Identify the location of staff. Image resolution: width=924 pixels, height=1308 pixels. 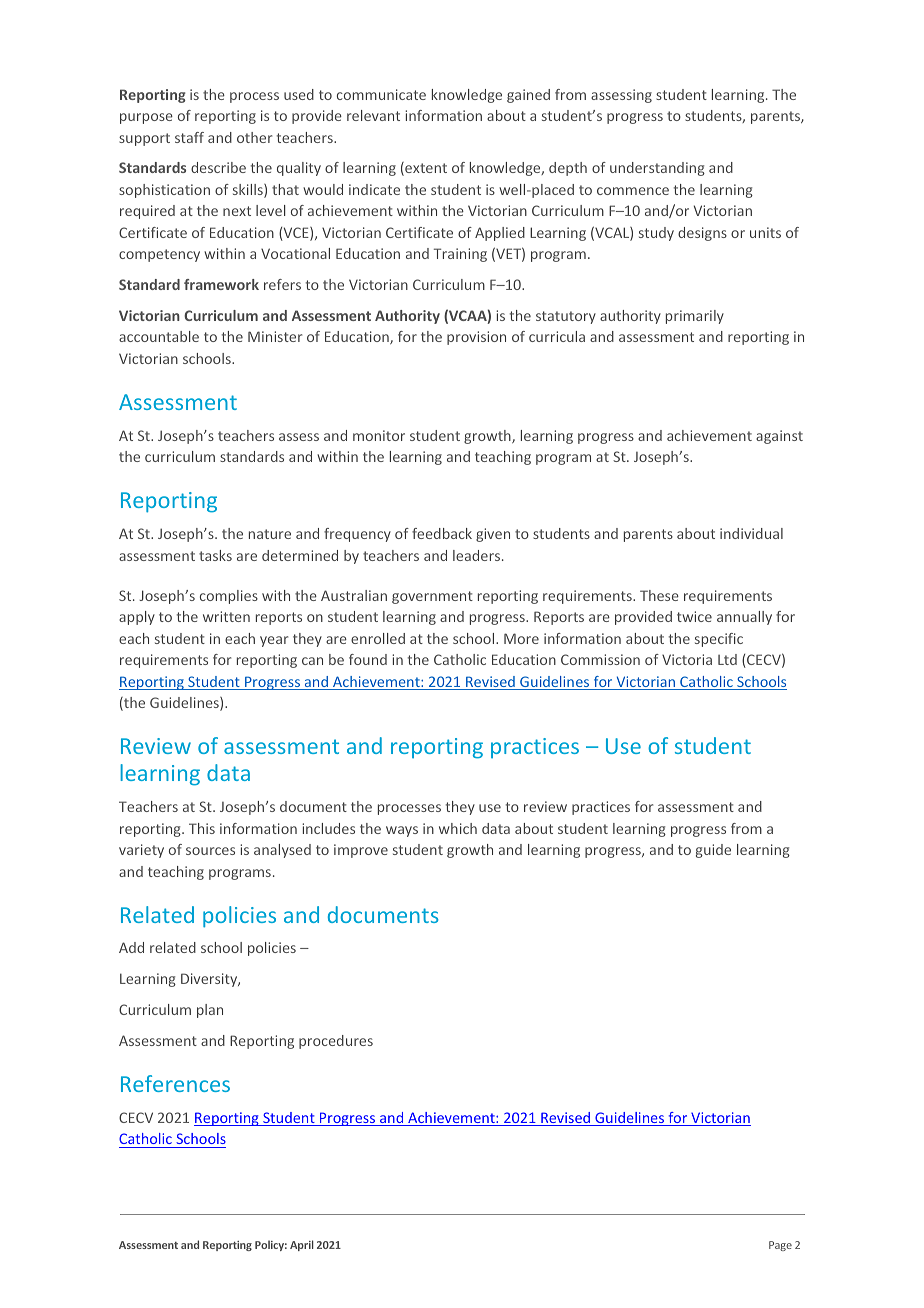
(189, 137).
